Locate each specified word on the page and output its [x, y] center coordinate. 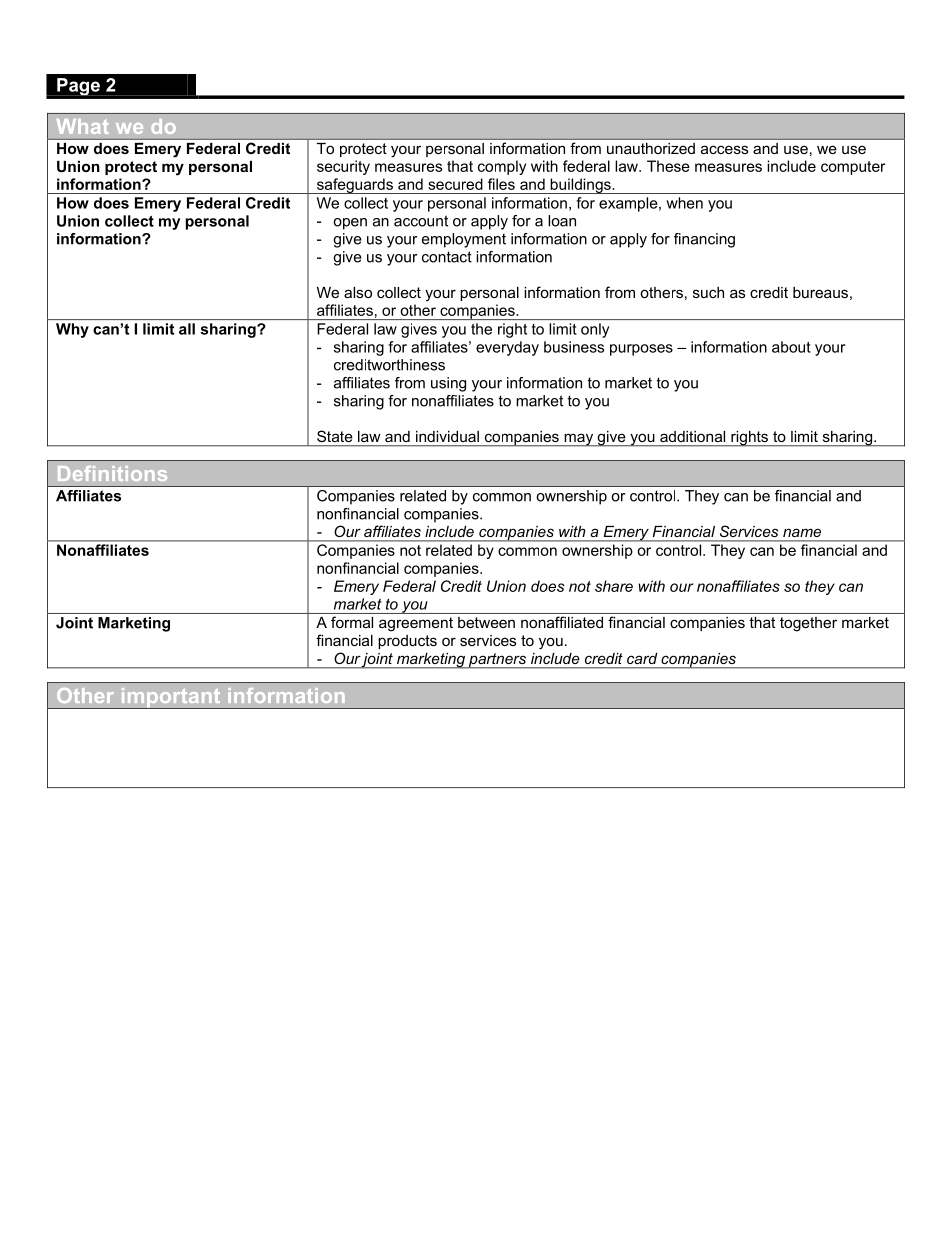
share [614, 586]
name [802, 533]
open [350, 224]
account [421, 221]
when [684, 203]
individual [447, 436]
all [187, 329]
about [791, 347]
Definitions [112, 473]
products [407, 642]
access [724, 149]
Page [78, 87]
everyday [507, 348]
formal [352, 622]
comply [502, 167]
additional [692, 436]
